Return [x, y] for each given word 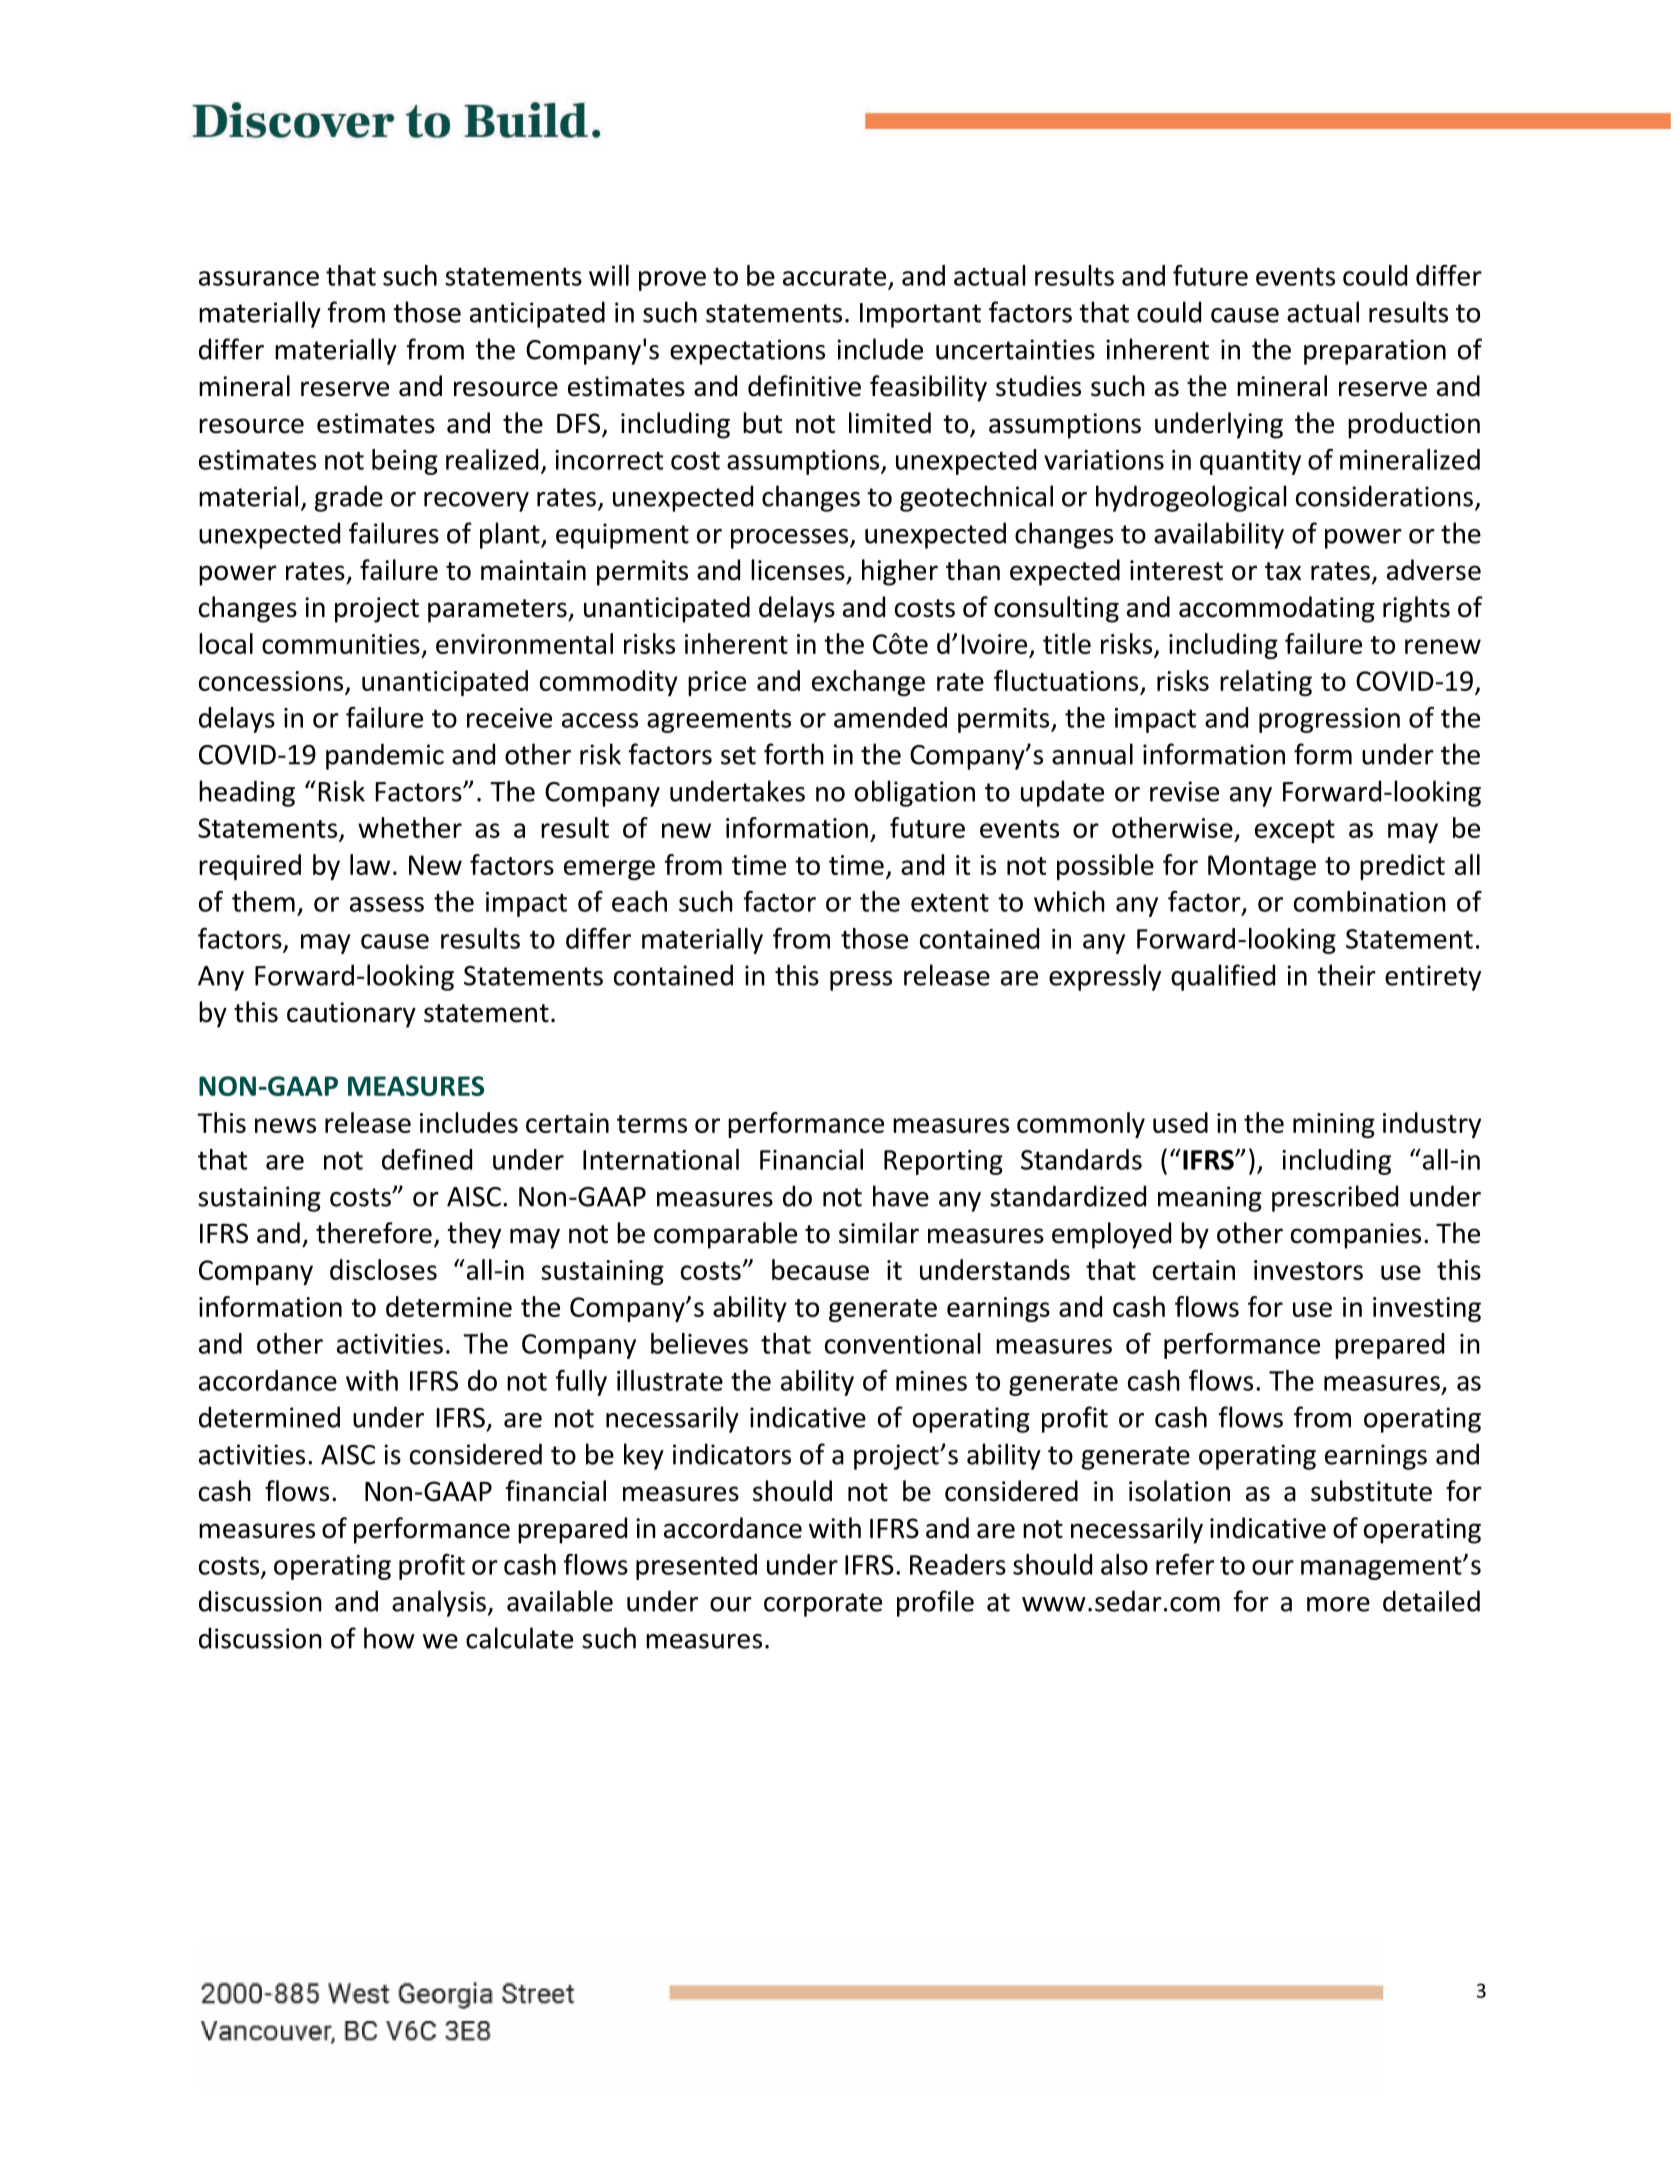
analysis [439, 1603]
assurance [259, 278]
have [901, 1196]
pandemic [385, 756]
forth [794, 754]
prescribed [1335, 1198]
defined [427, 1159]
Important [920, 315]
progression [1329, 720]
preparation [1375, 352]
